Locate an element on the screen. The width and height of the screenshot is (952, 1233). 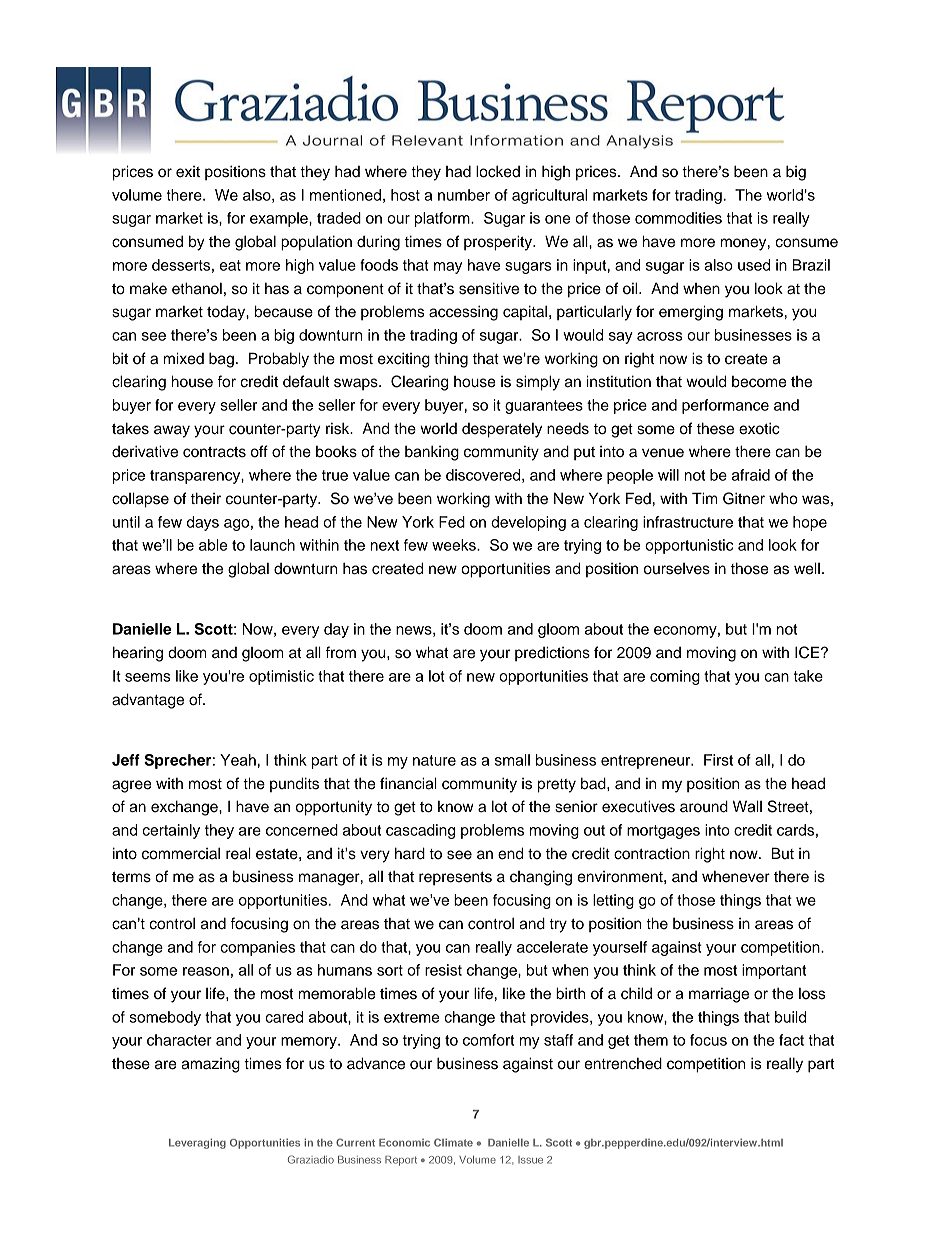
weeks is located at coordinates (455, 545).
